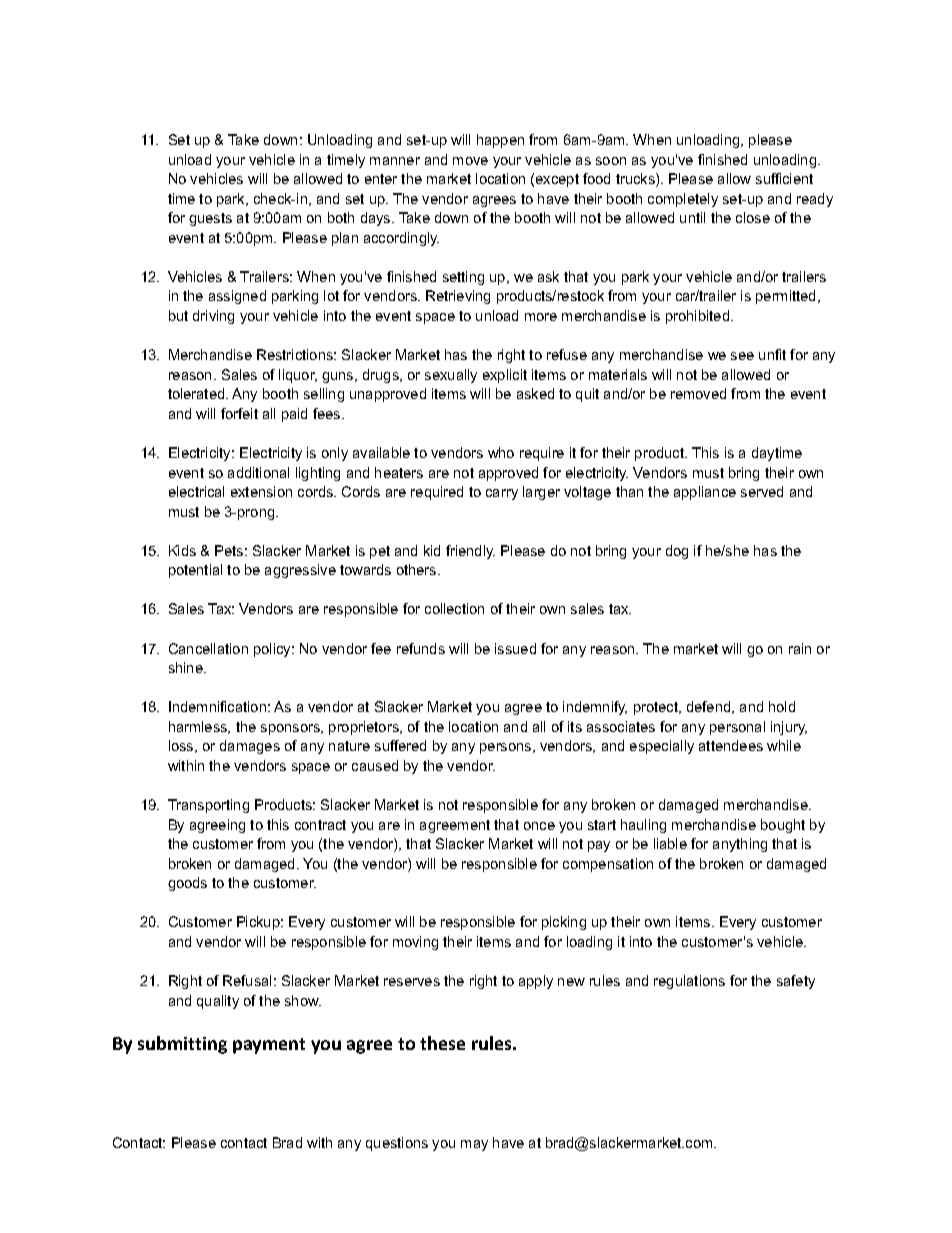  I want to click on payment, so click(269, 1046).
